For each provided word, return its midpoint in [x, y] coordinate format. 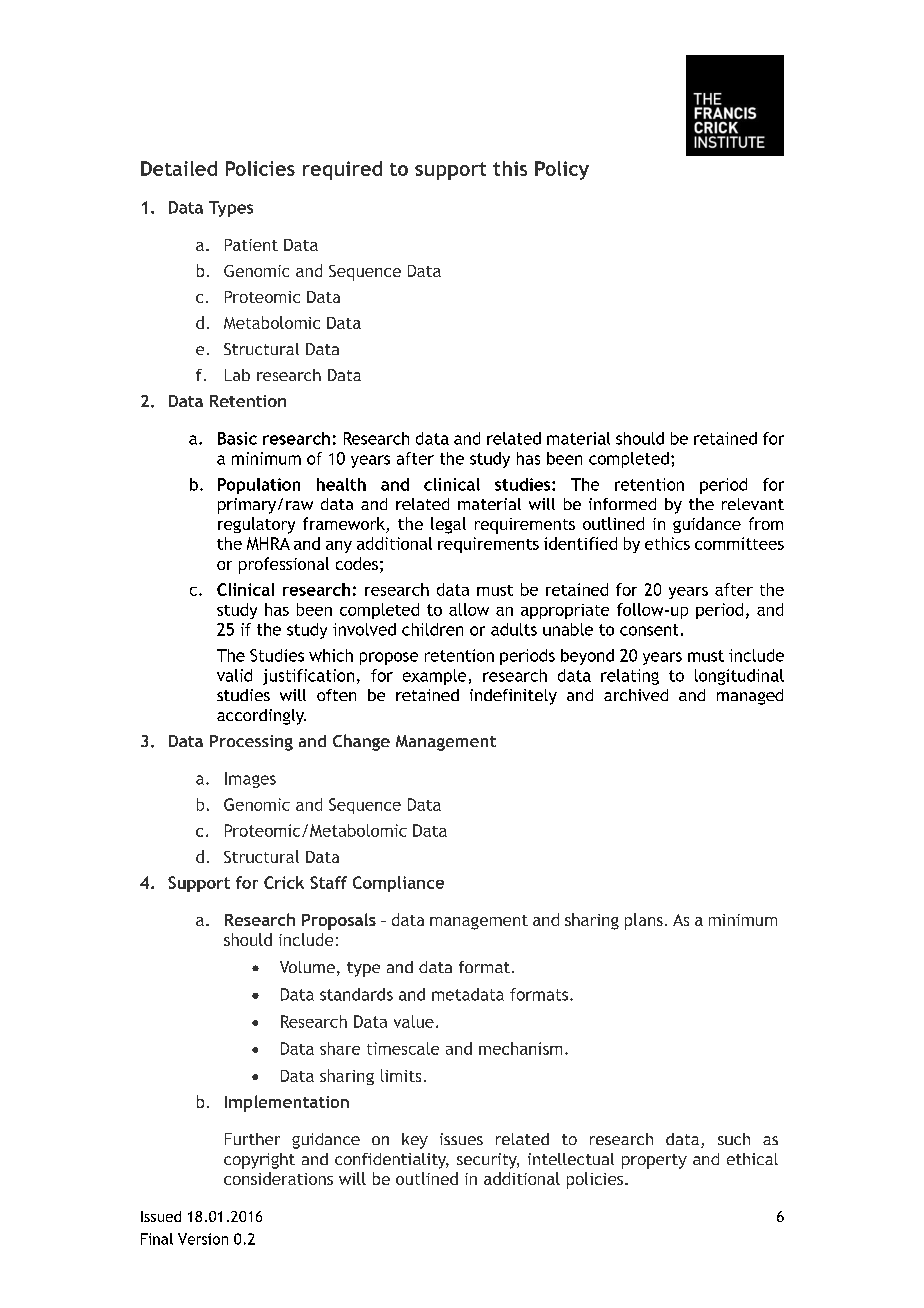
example [434, 677]
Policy [562, 170]
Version [203, 1239]
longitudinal [739, 677]
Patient [251, 245]
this [510, 168]
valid [234, 675]
